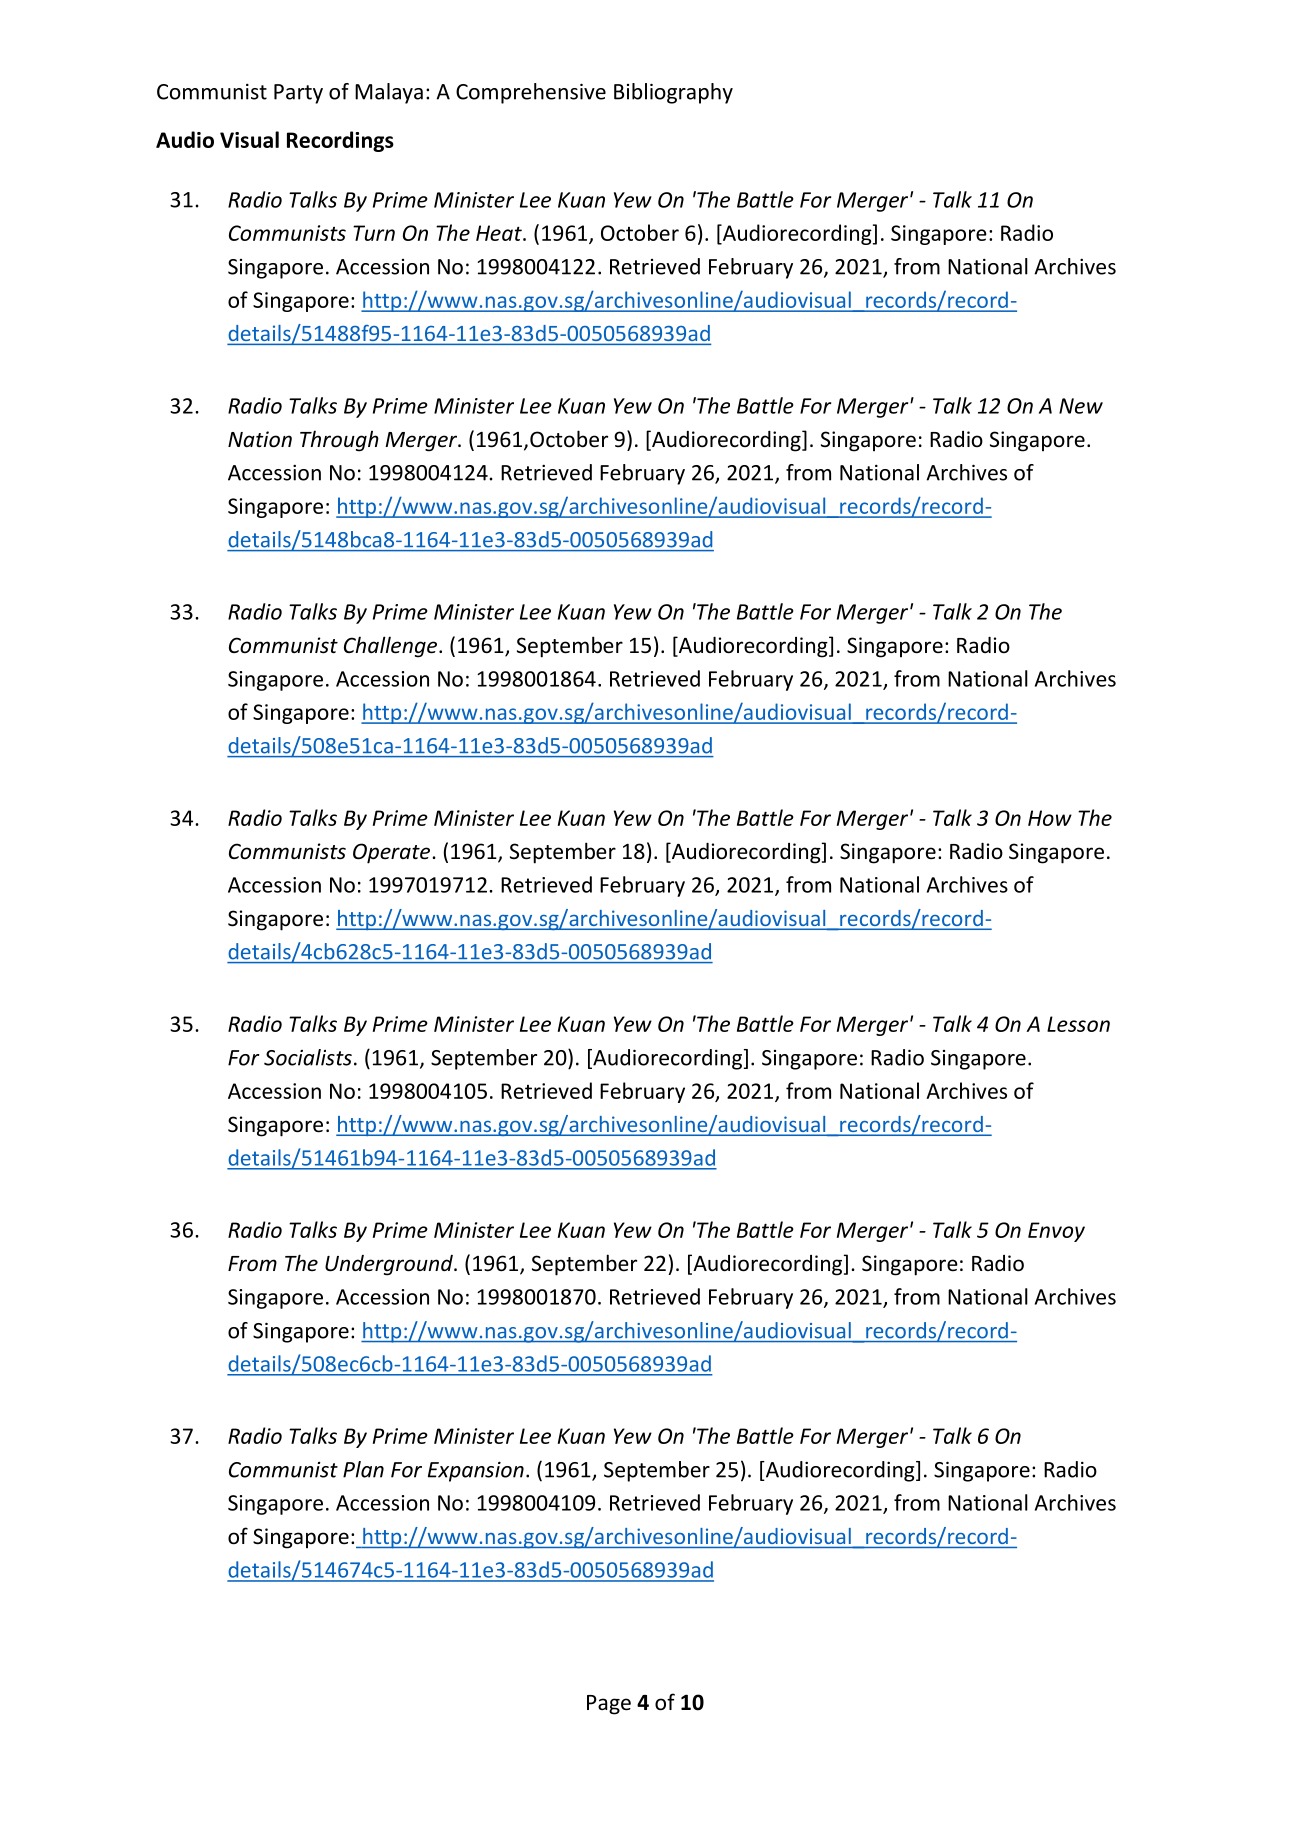  Describe the element at coordinates (1056, 1232) in the screenshot. I see `Envoy` at that location.
